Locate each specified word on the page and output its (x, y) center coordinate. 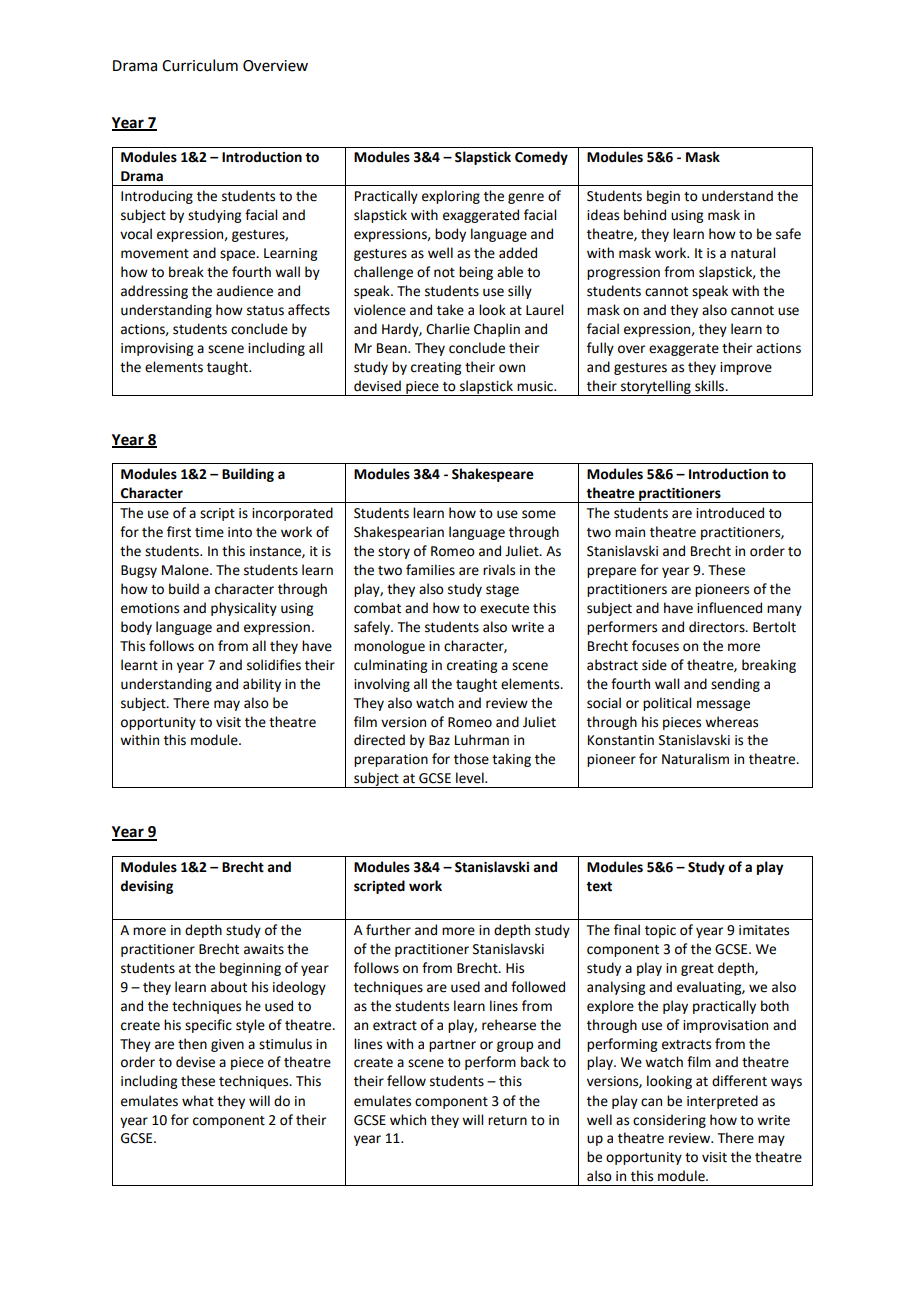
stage (502, 591)
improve (746, 368)
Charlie (448, 329)
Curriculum (200, 65)
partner (452, 1046)
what (198, 1101)
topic (660, 931)
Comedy (541, 158)
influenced (729, 608)
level (471, 778)
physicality (244, 609)
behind (645, 215)
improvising (157, 349)
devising (146, 887)
